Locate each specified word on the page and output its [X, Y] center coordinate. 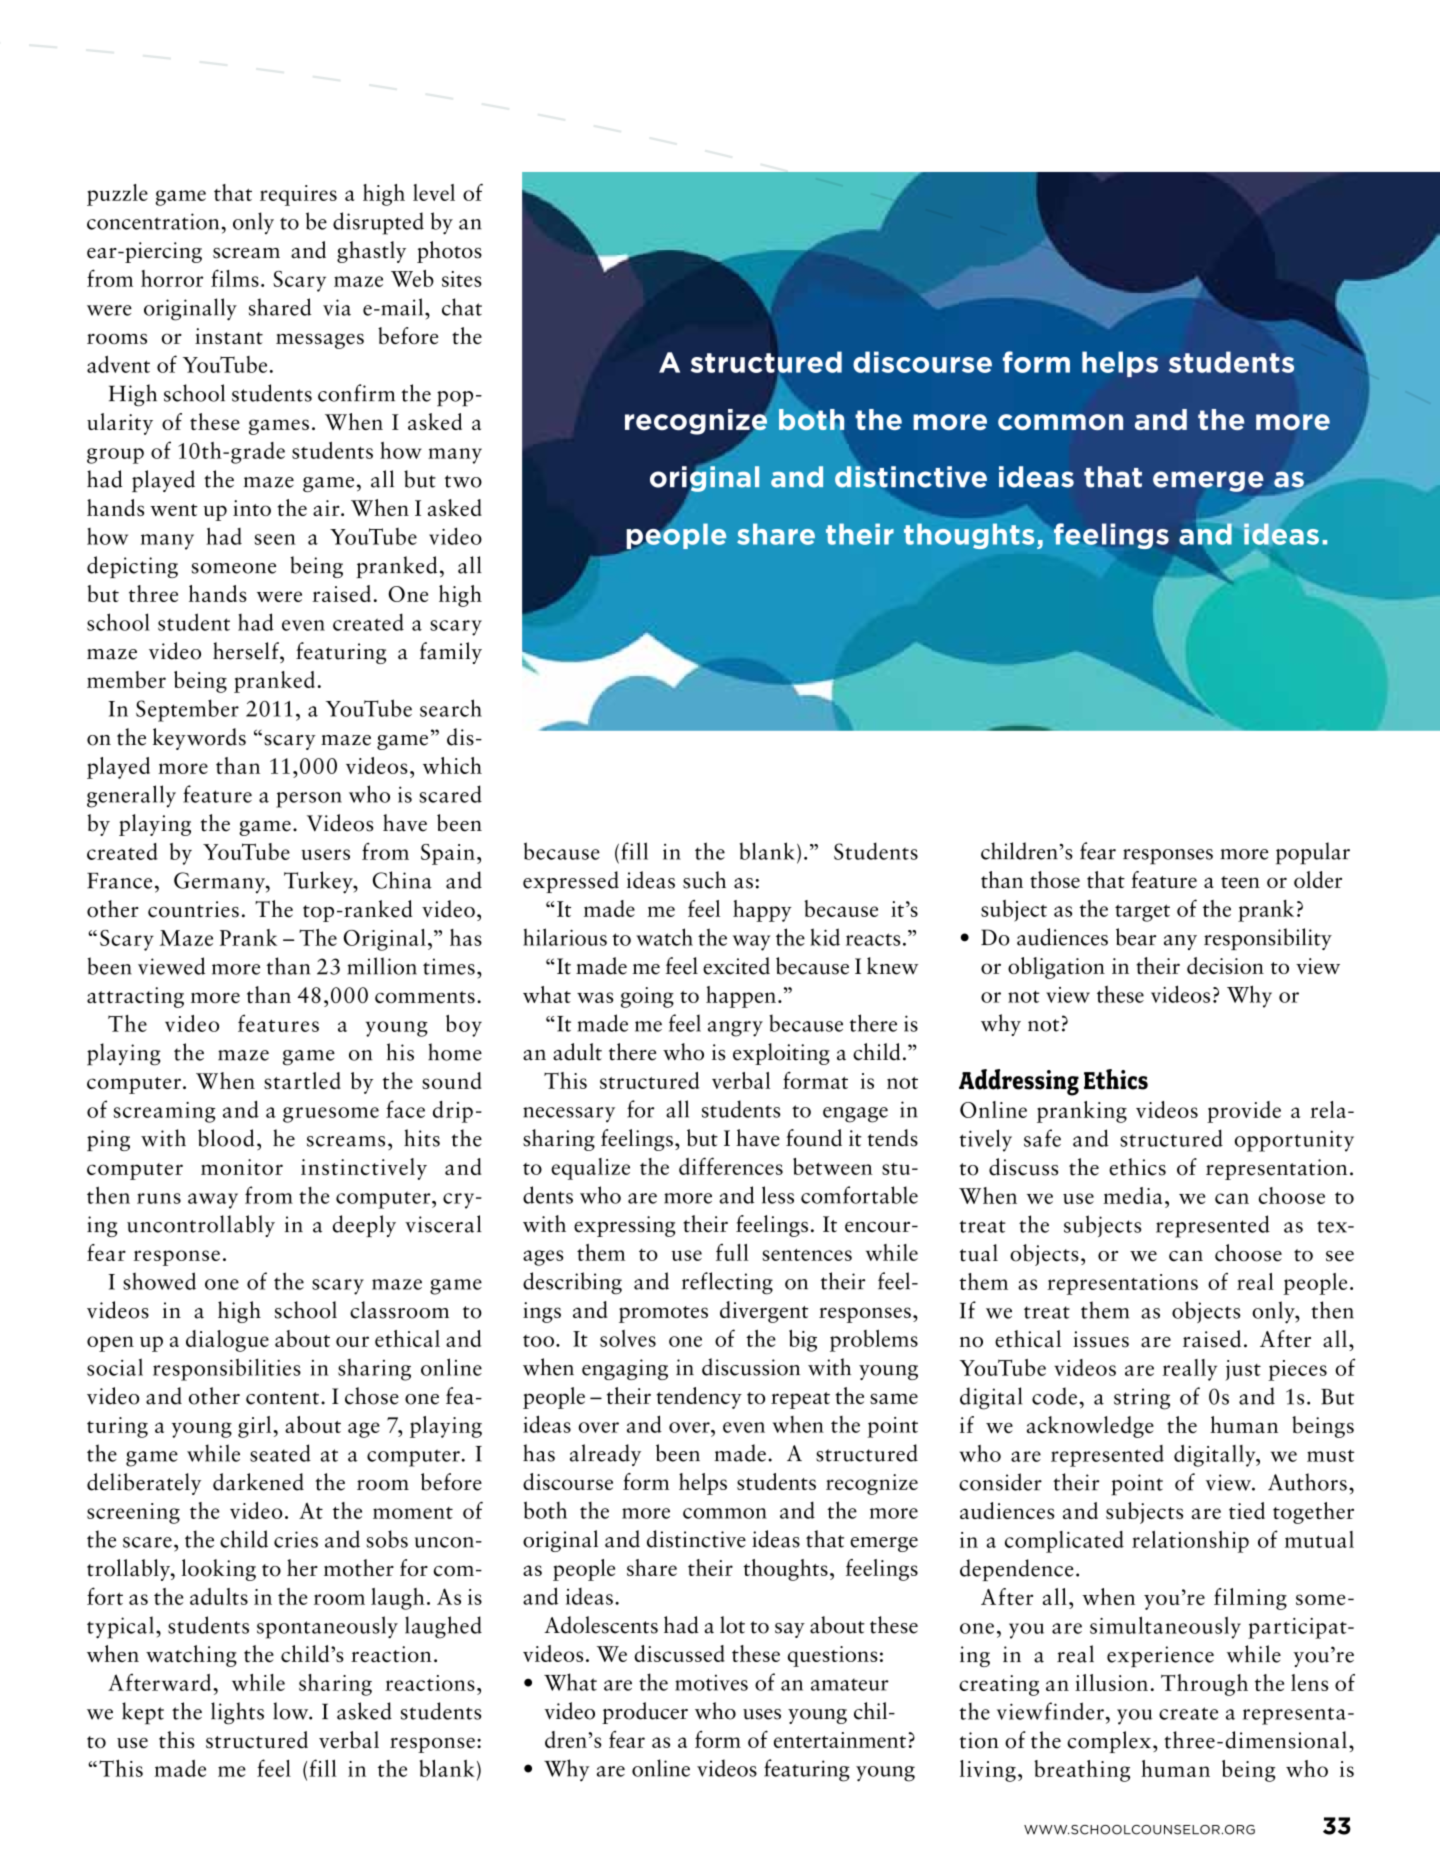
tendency [699, 1398]
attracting [135, 997]
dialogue [227, 1341]
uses [762, 1714]
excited [736, 966]
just [1243, 1370]
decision [1225, 965]
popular [1313, 853]
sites [462, 279]
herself [247, 651]
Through [1204, 1685]
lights [237, 1713]
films [235, 278]
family [451, 653]
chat [462, 307]
